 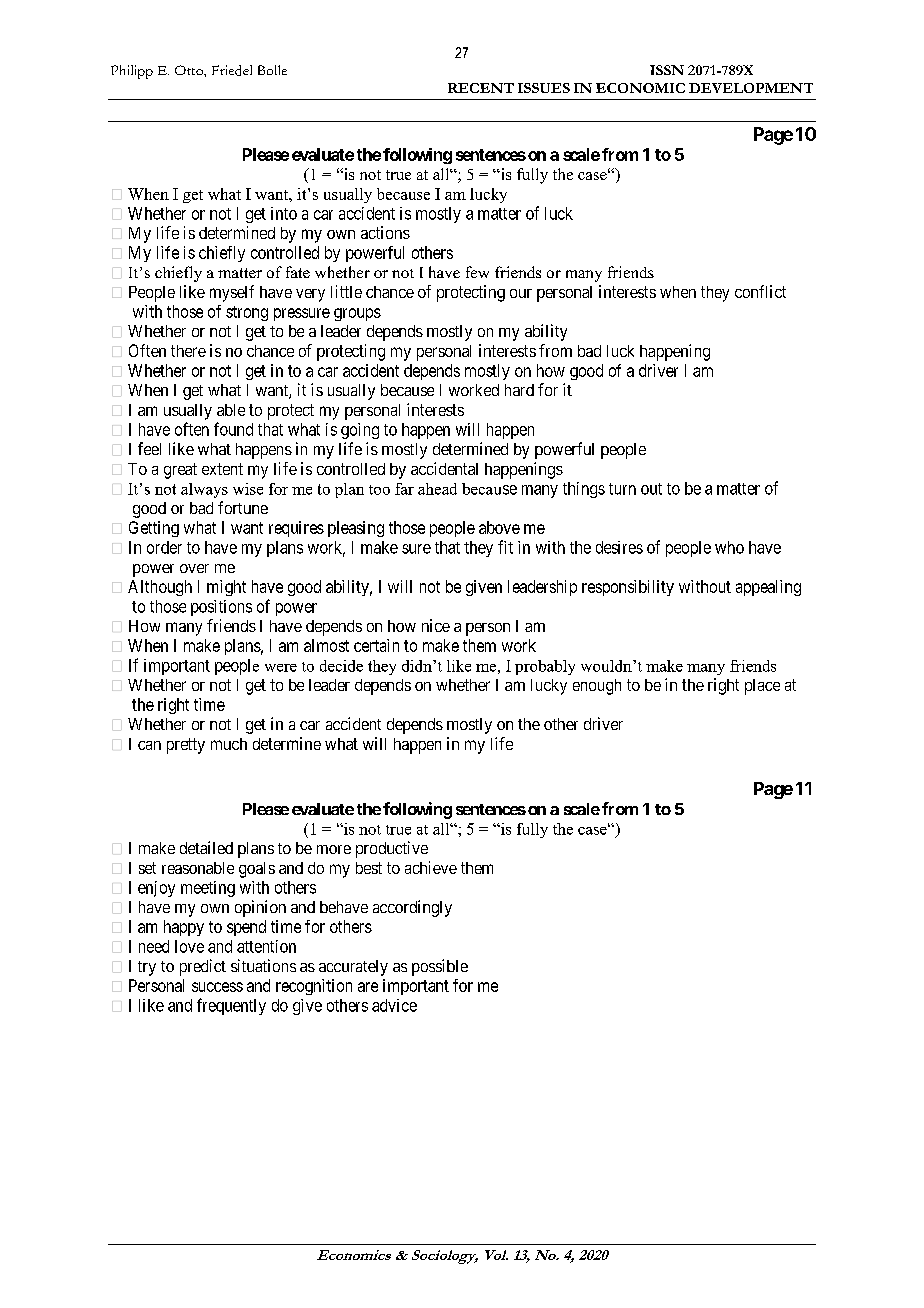 I want to click on conflict, so click(x=760, y=291).
